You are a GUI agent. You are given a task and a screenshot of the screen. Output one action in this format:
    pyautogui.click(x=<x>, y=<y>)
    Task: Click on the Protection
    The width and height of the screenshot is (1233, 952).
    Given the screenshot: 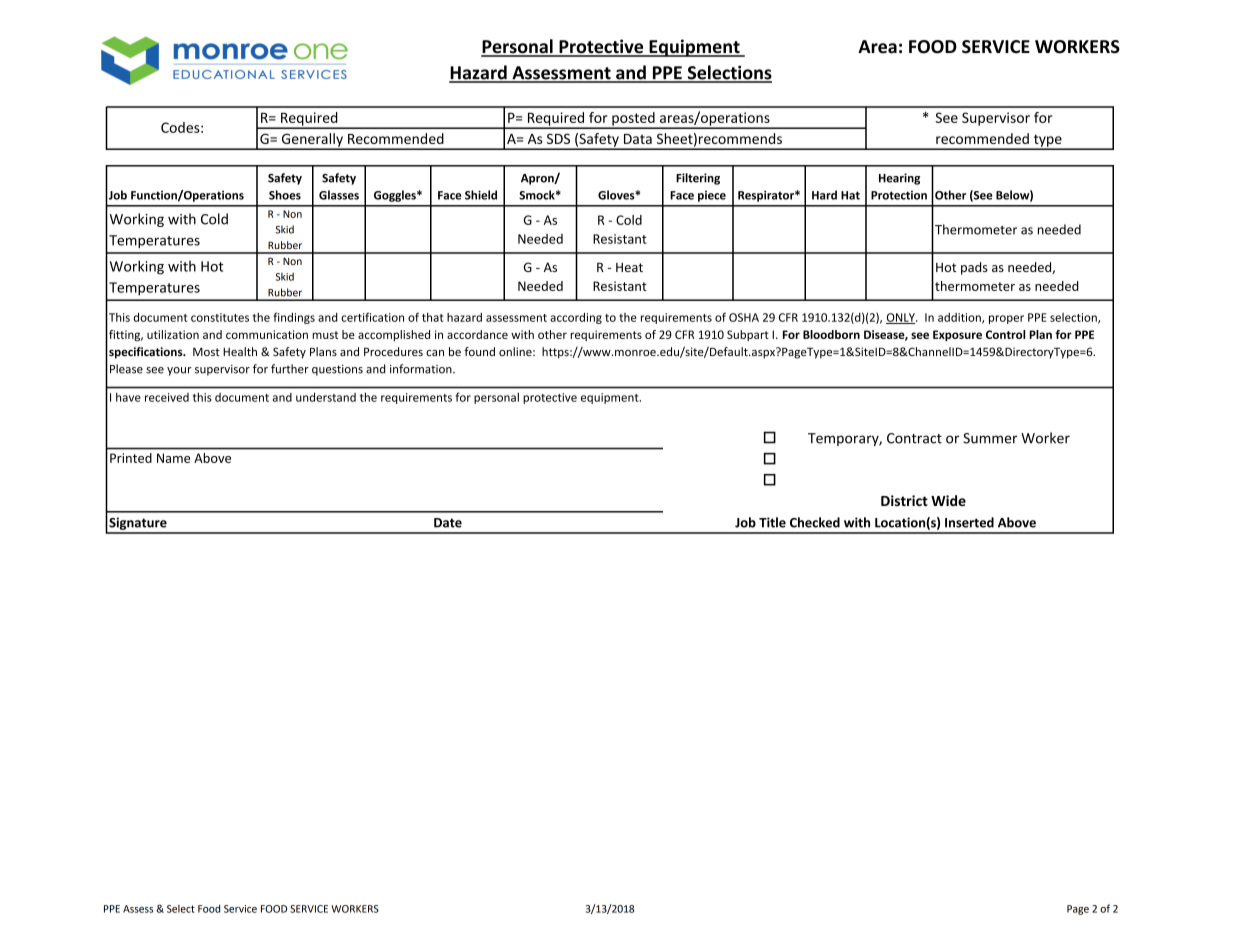 What is the action you would take?
    pyautogui.click(x=899, y=195)
